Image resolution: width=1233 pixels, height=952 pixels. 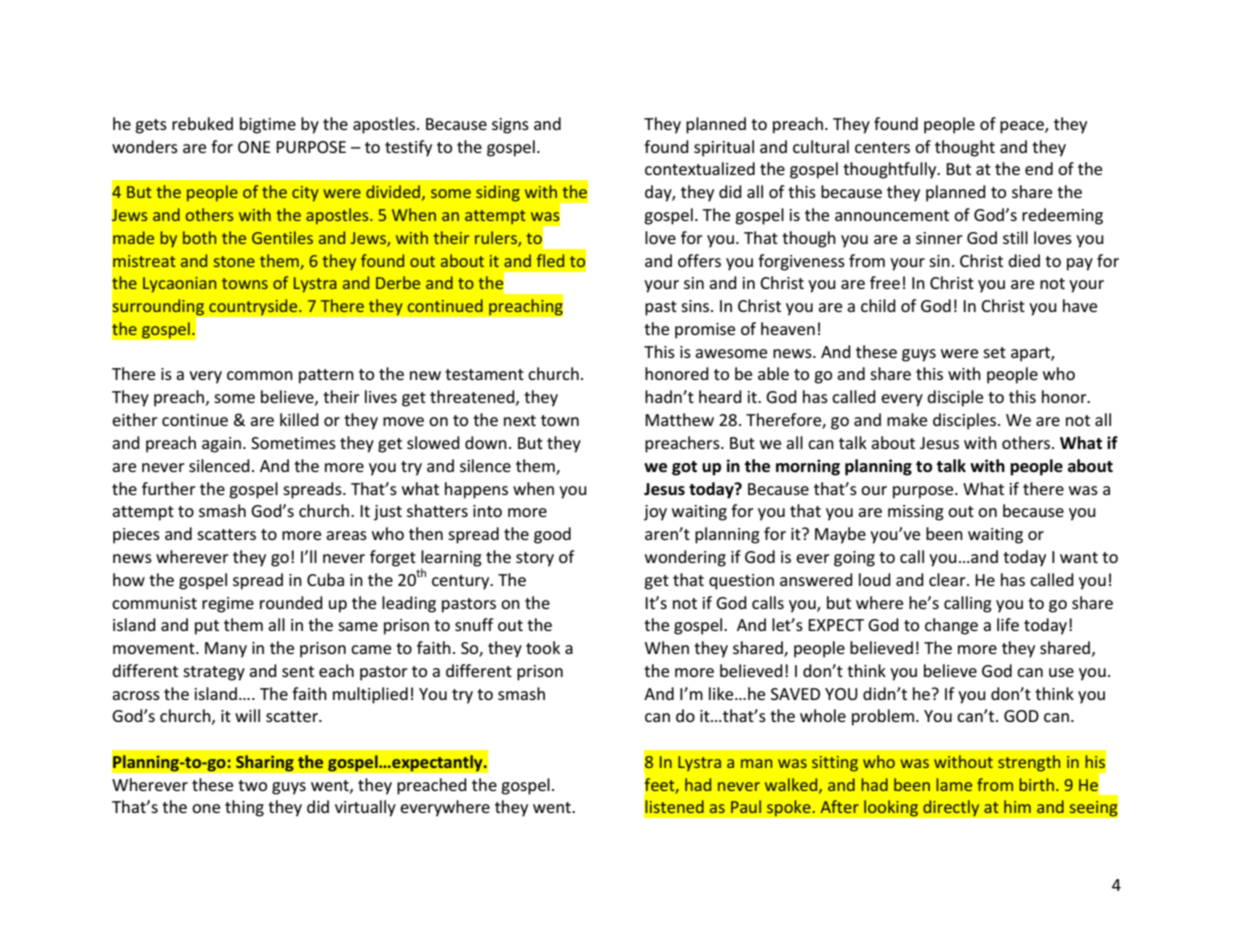 I want to click on peace, so click(x=1023, y=127).
